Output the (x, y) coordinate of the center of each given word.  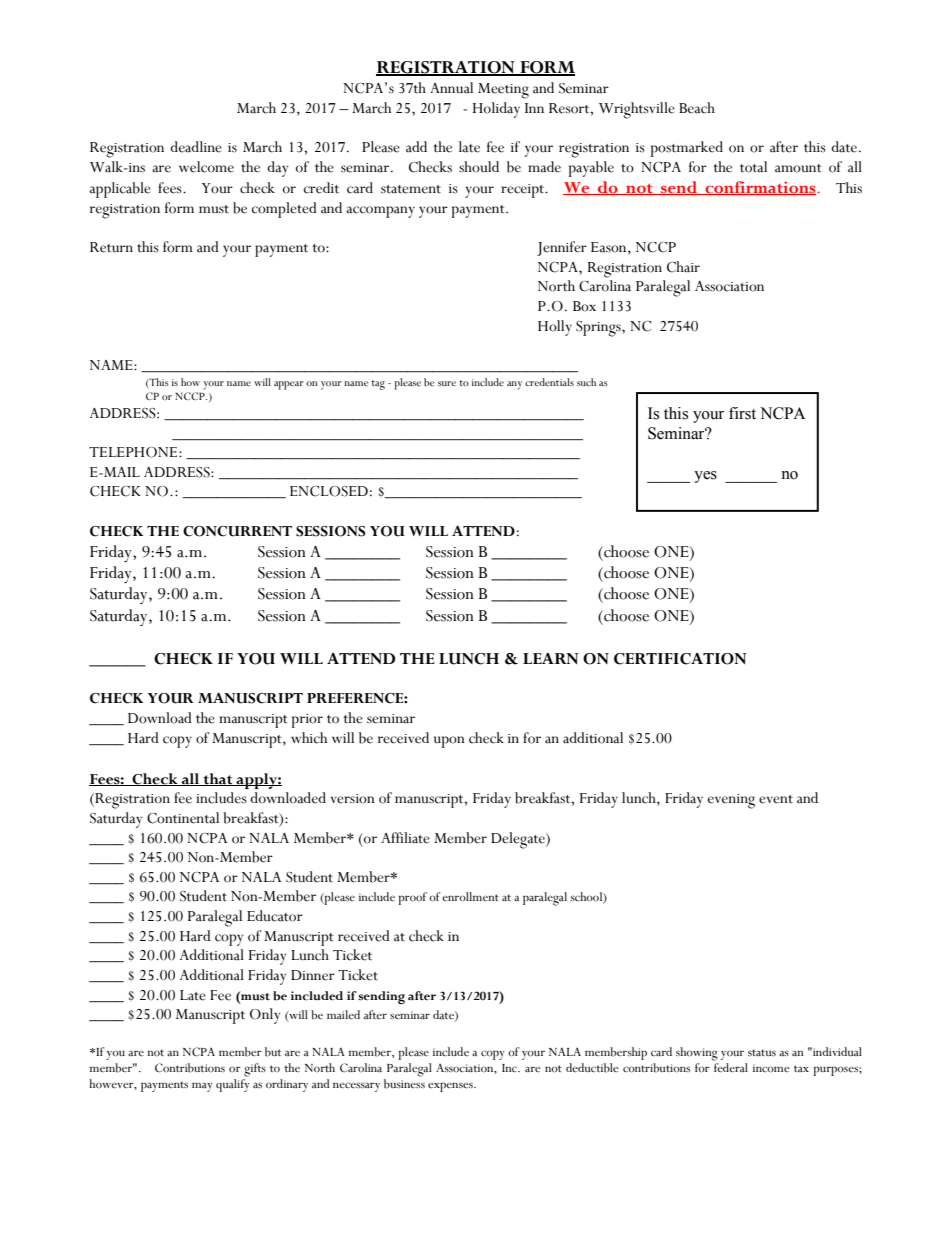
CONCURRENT (237, 531)
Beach (697, 108)
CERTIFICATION (680, 659)
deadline (196, 147)
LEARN (551, 658)
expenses (451, 1087)
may (202, 1087)
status (762, 1052)
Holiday (496, 110)
